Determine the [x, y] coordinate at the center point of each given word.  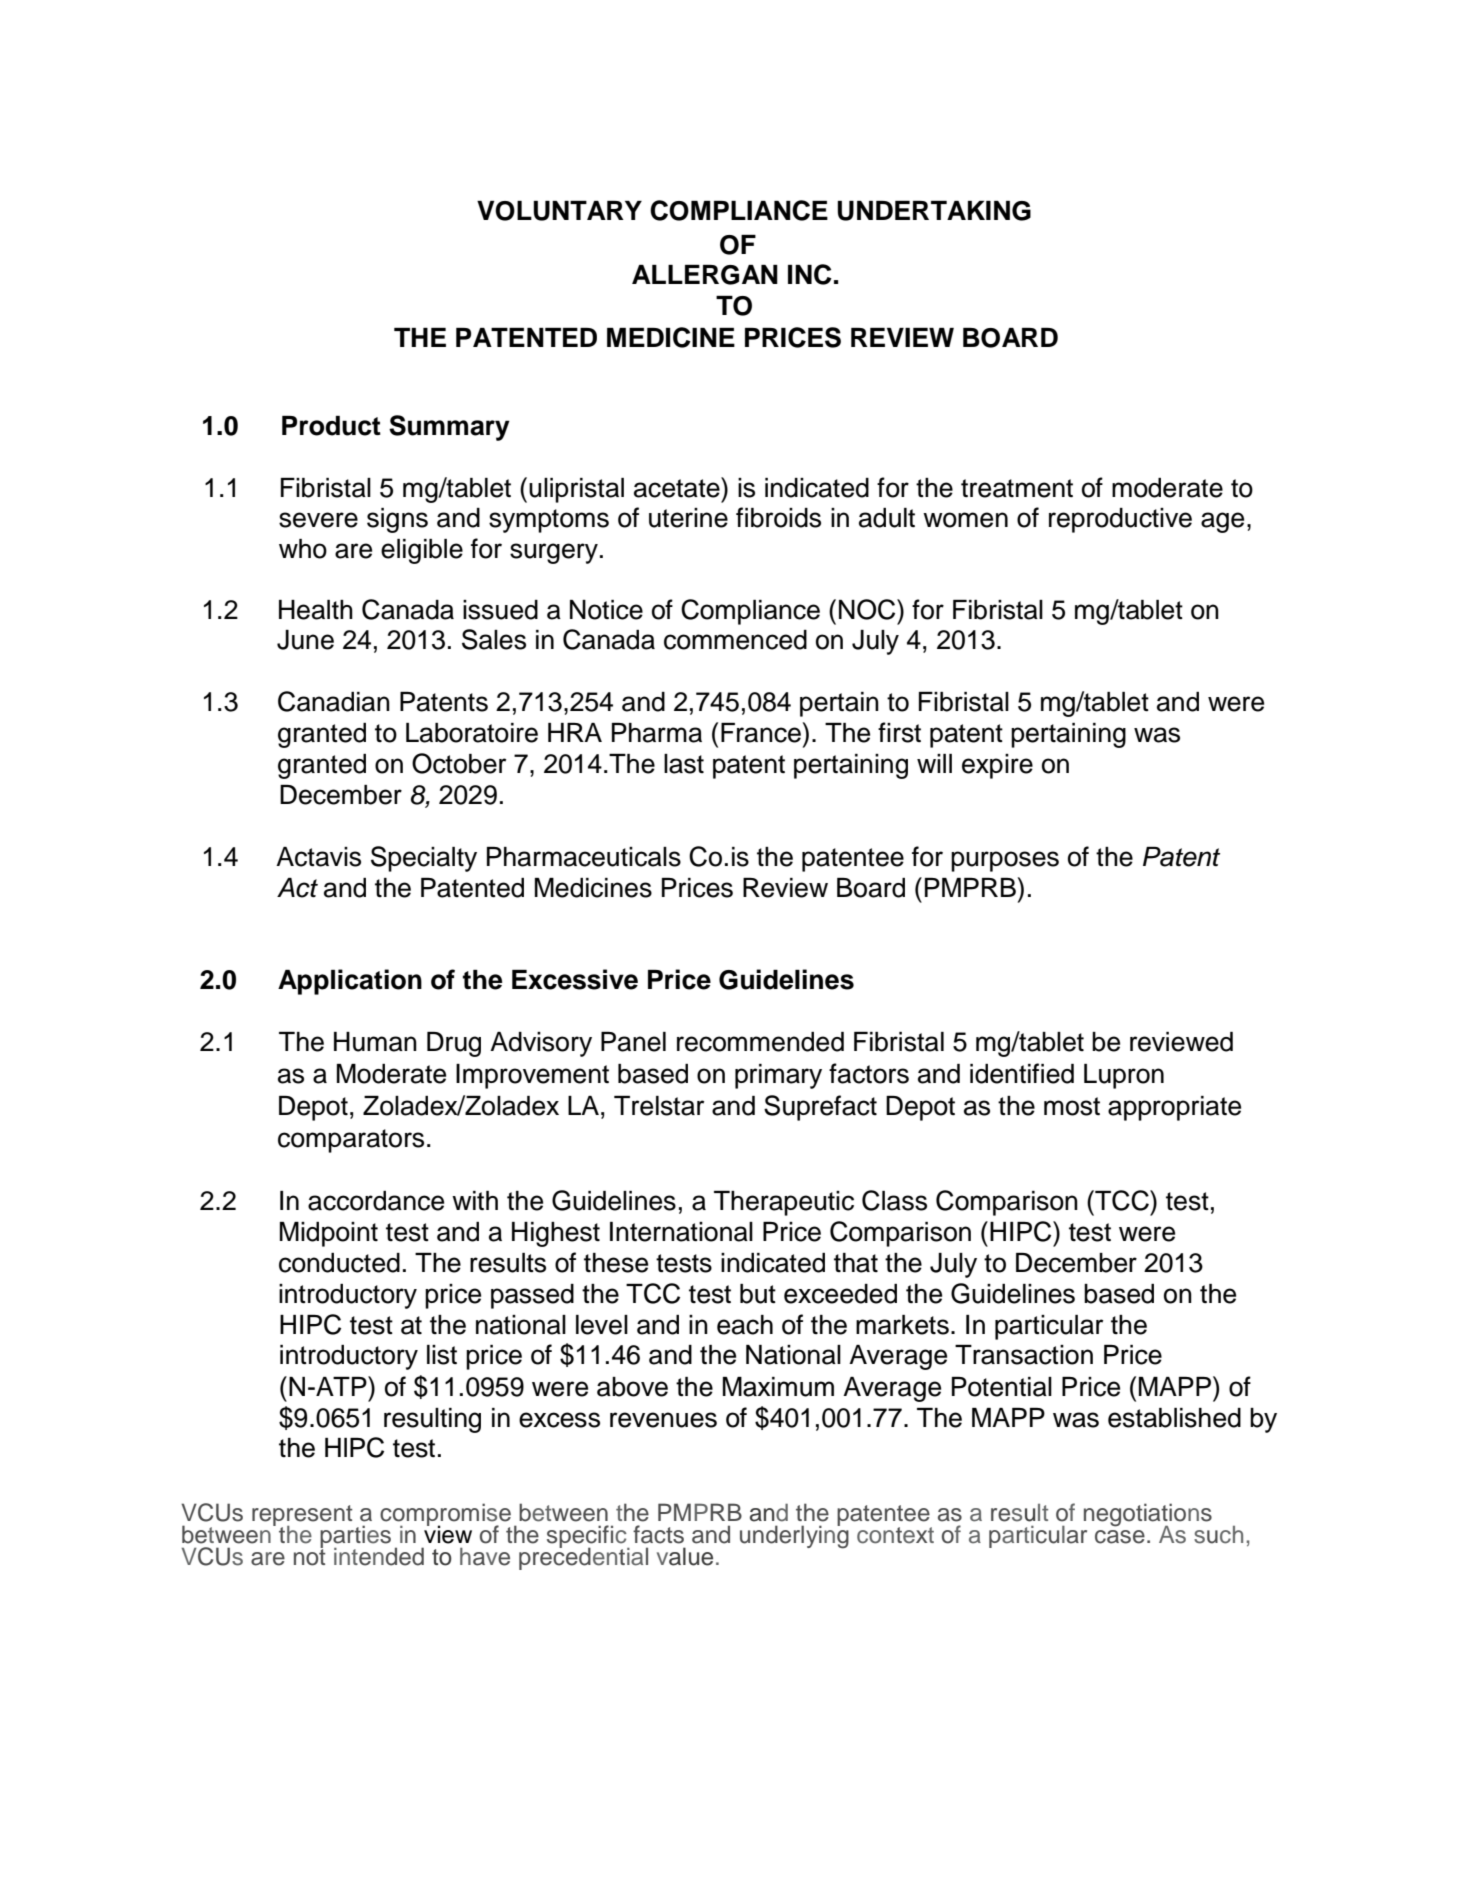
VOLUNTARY [559, 211]
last [684, 764]
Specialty [424, 859]
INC [810, 274]
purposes [1005, 861]
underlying [794, 1536]
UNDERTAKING [934, 211]
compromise [445, 1516]
